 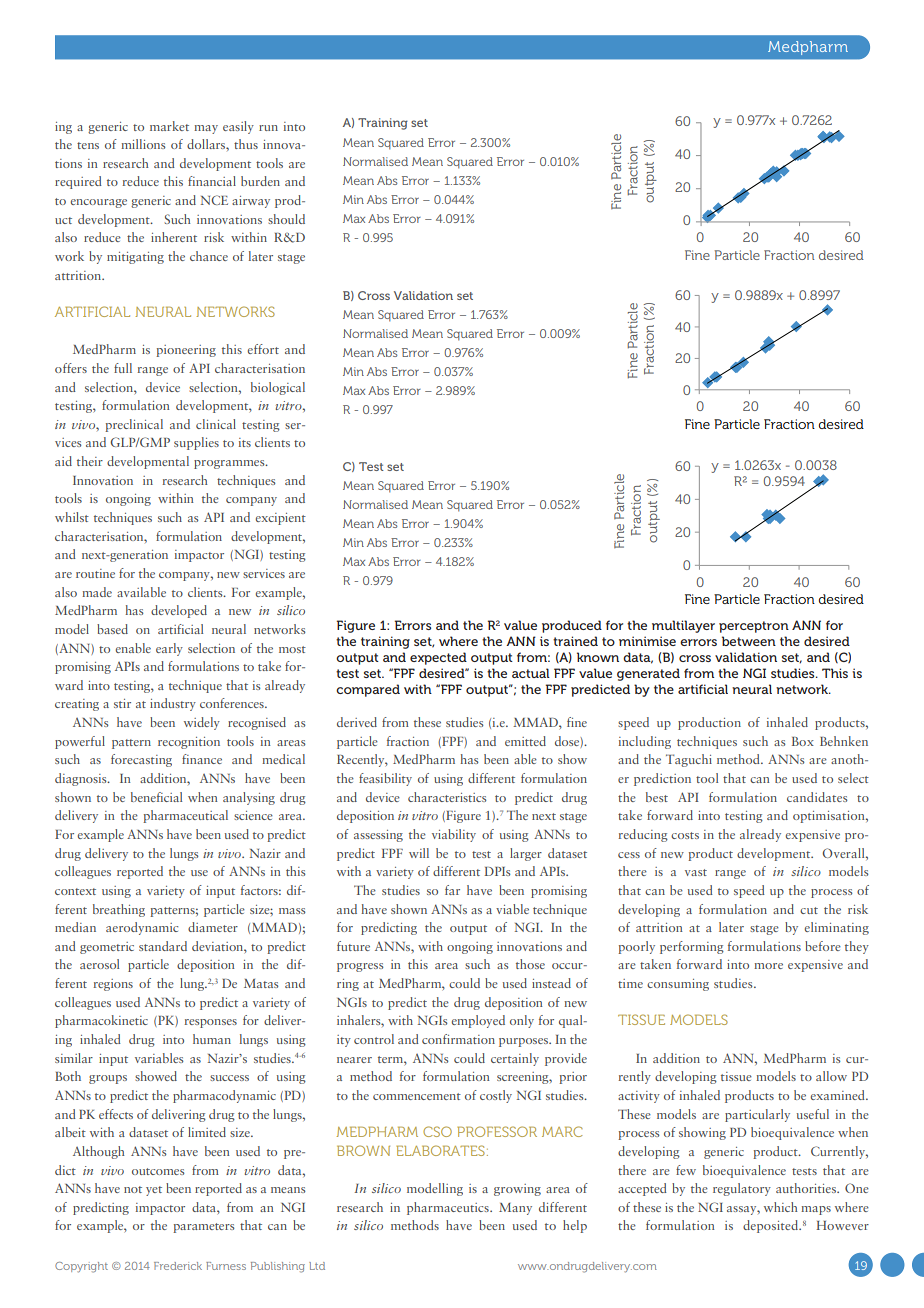 What do you see at coordinates (696, 872) in the image?
I see `vast` at bounding box center [696, 872].
